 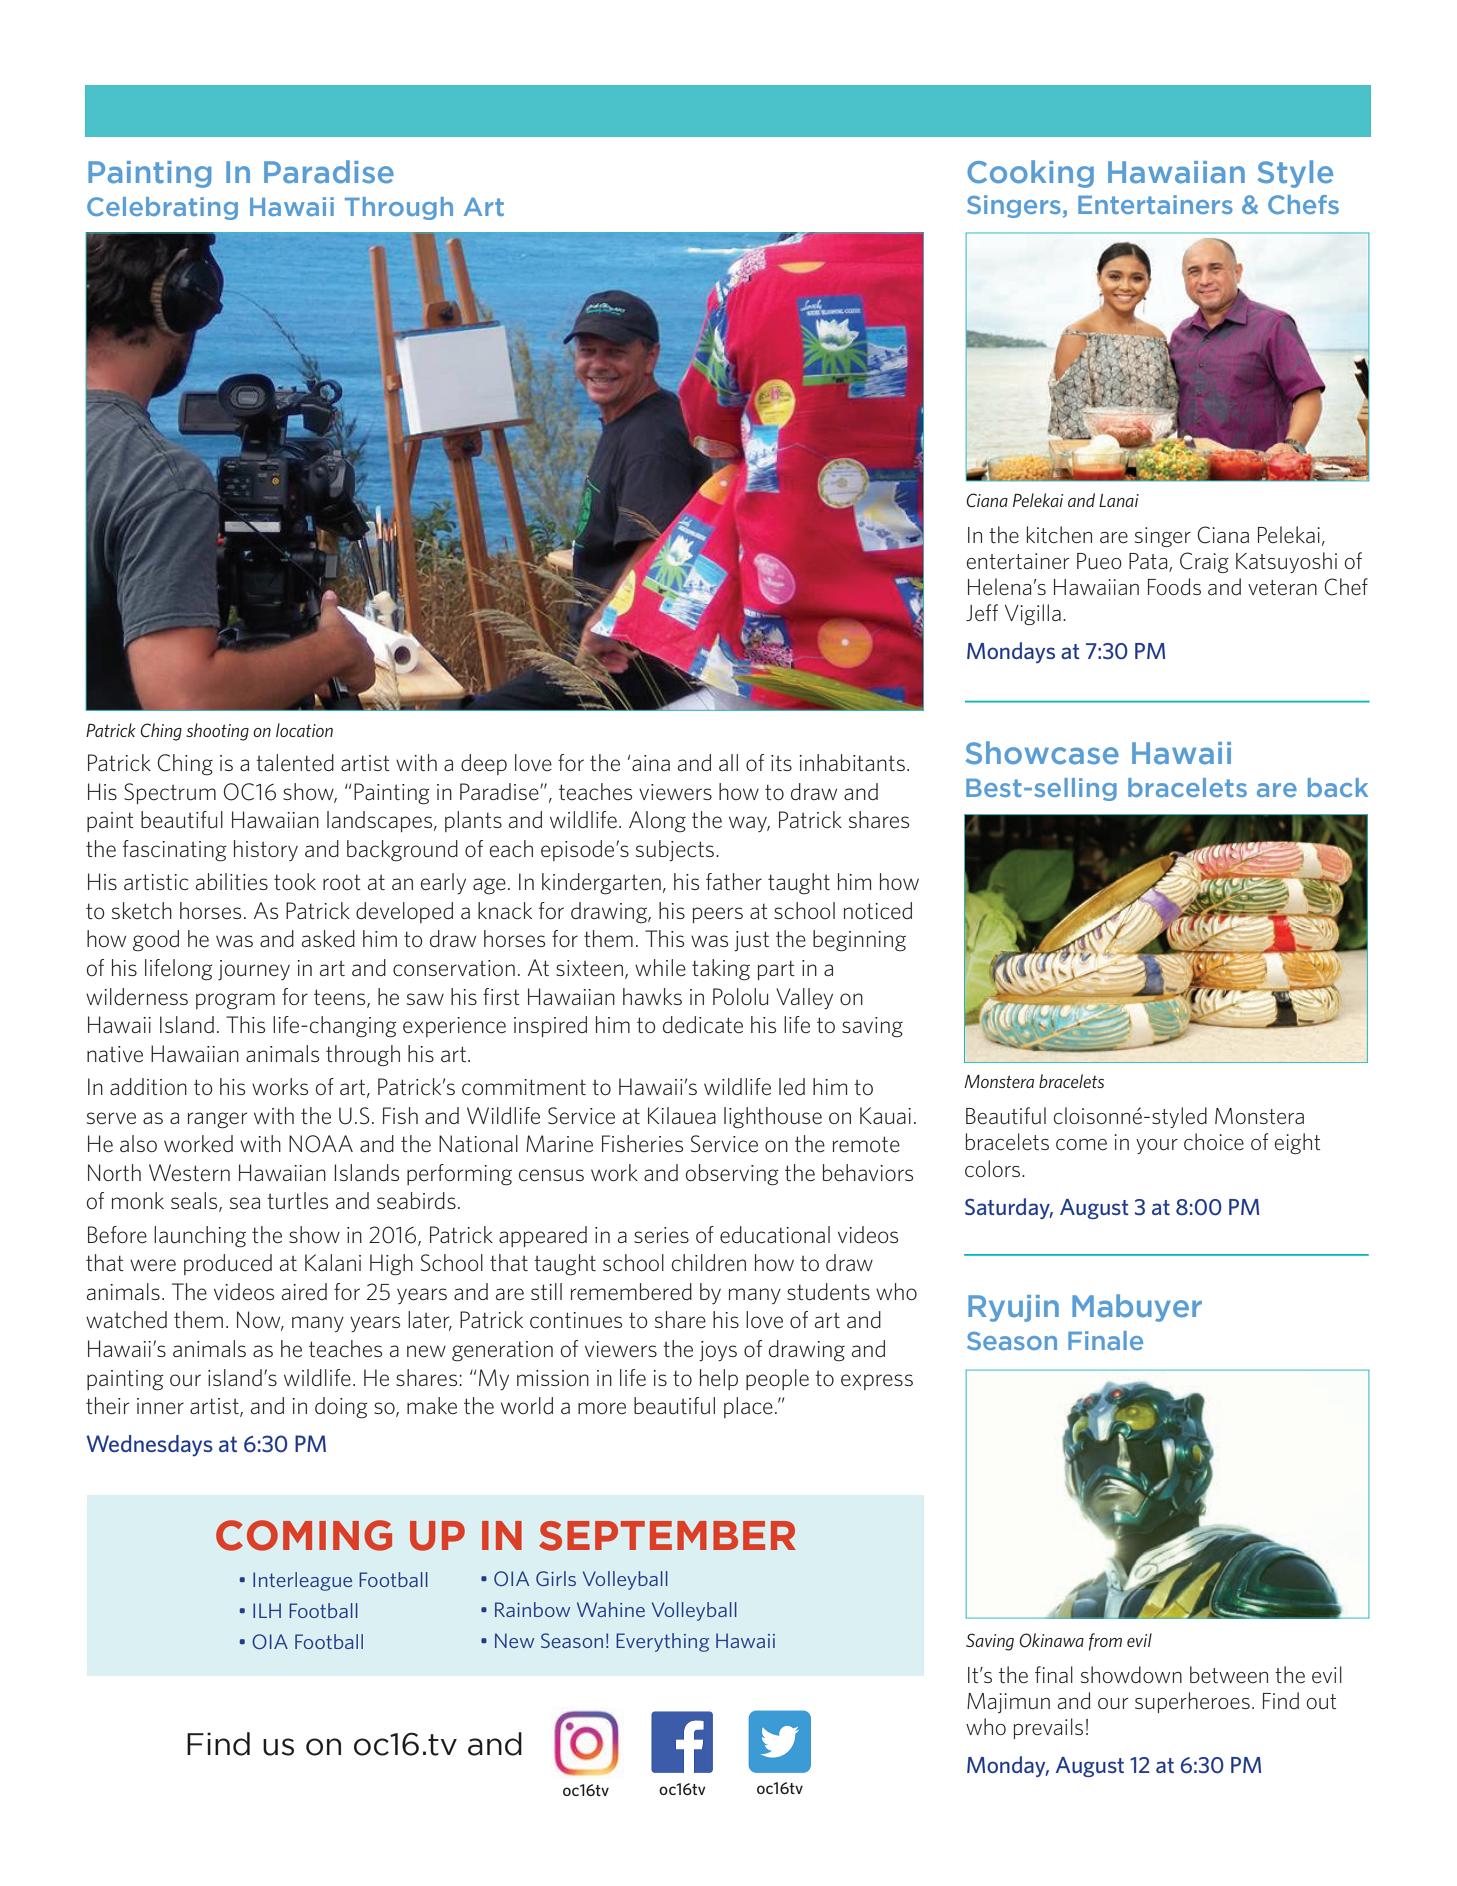 What do you see at coordinates (719, 1379) in the screenshot?
I see `help` at bounding box center [719, 1379].
